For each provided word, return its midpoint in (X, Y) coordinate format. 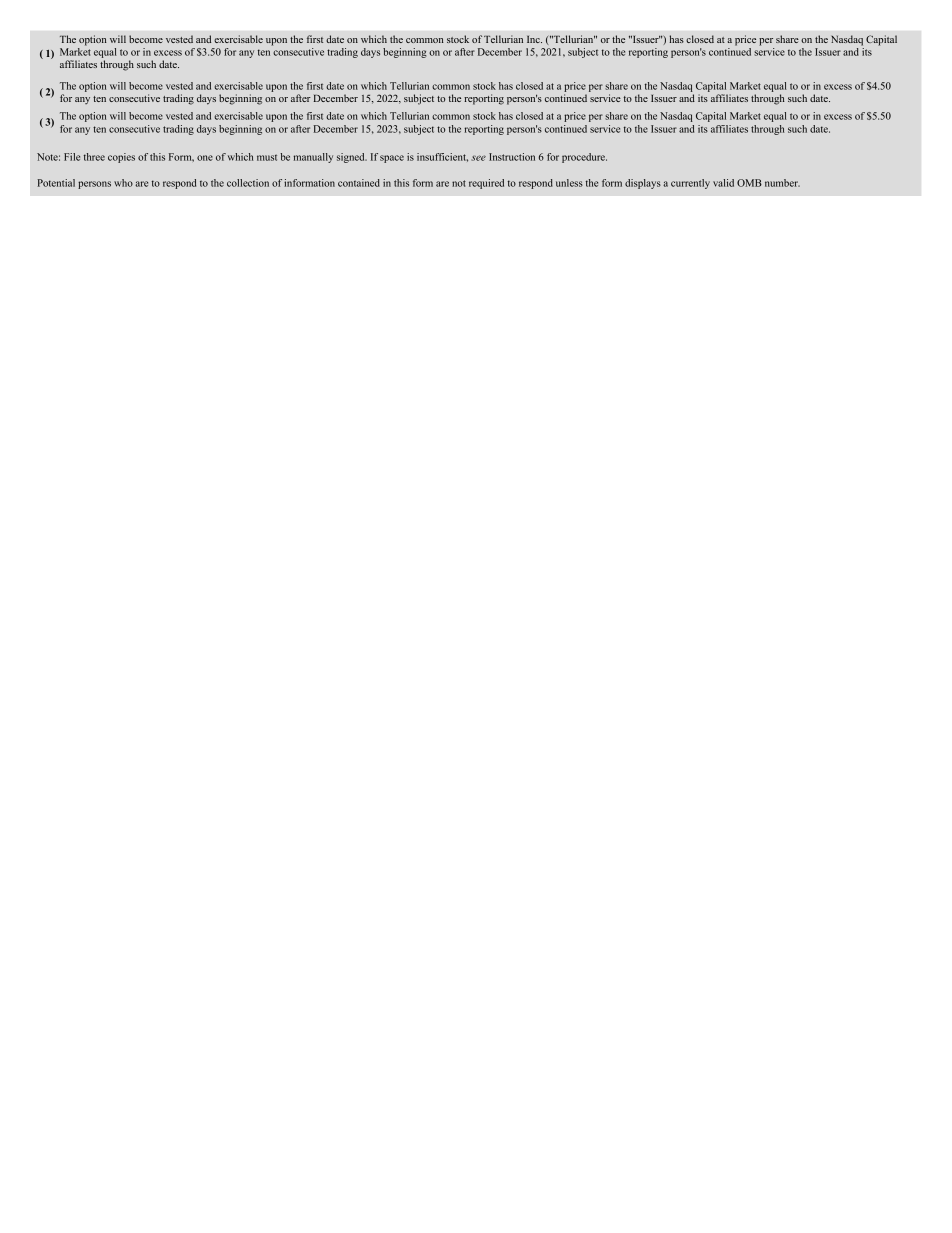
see (478, 158)
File (72, 157)
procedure (584, 158)
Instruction (512, 157)
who (123, 183)
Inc (534, 39)
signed (352, 158)
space (392, 159)
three (94, 157)
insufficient (442, 157)
